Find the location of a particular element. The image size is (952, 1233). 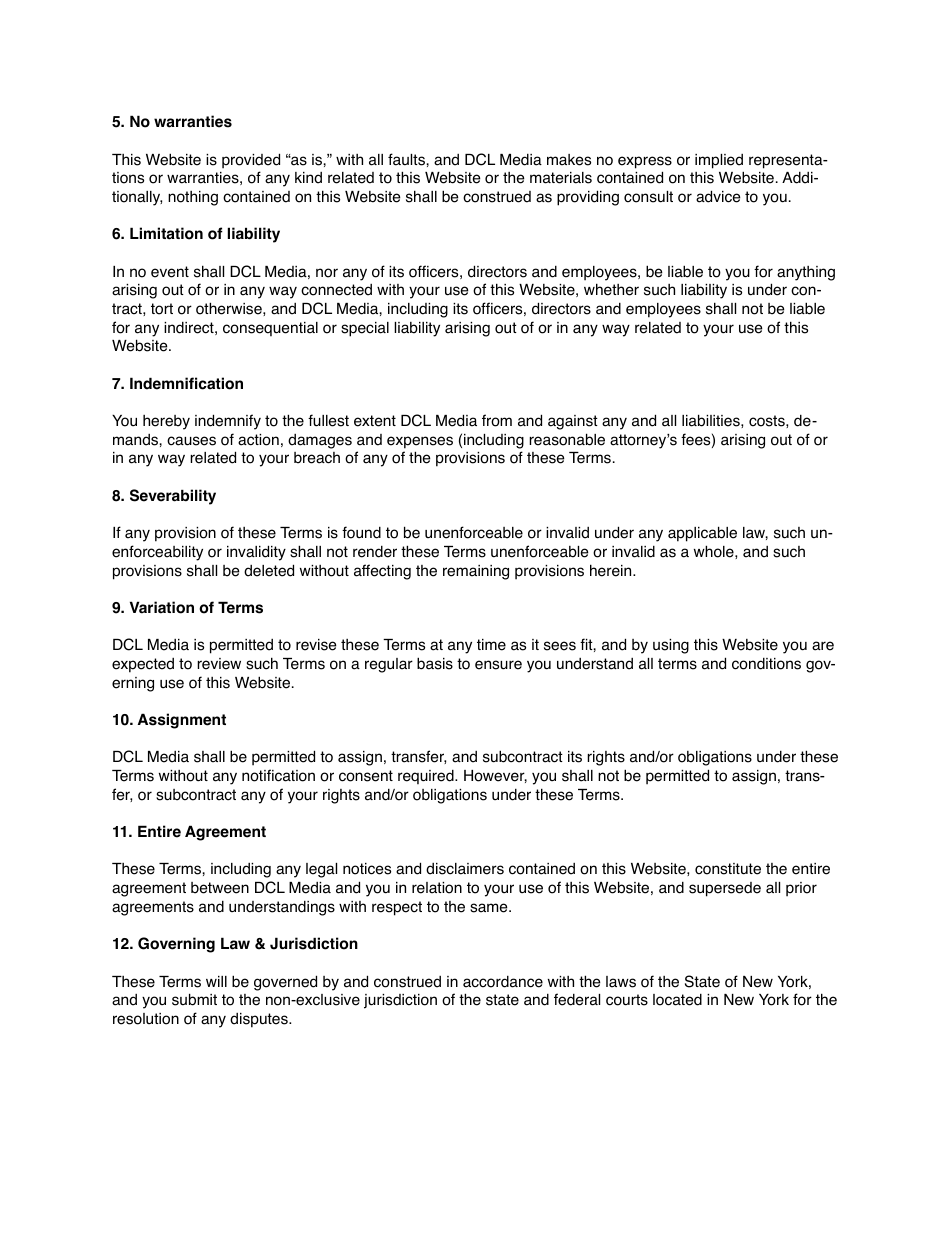

will is located at coordinates (216, 981).
